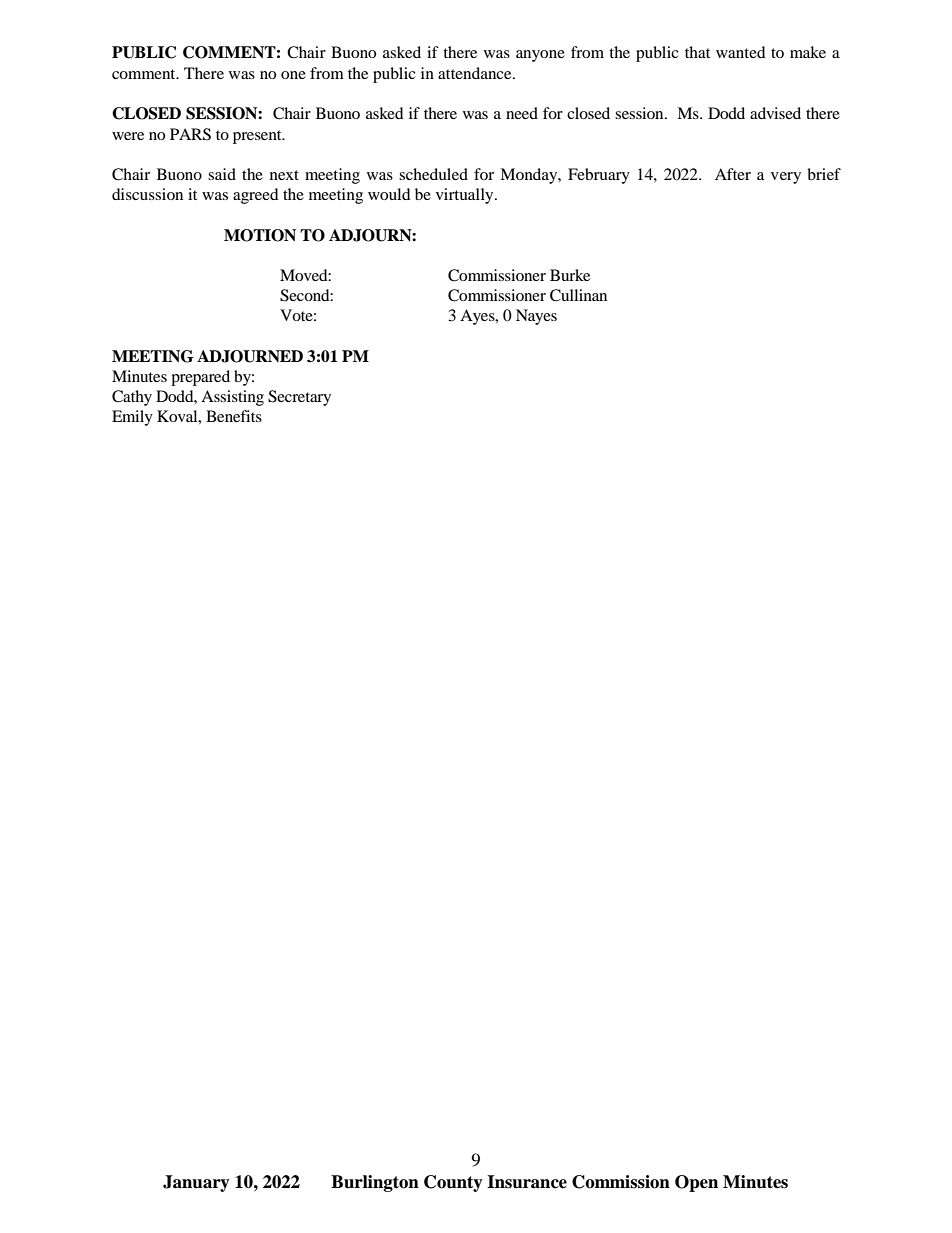 This page has width=952, height=1233. Describe the element at coordinates (696, 1183) in the page. I see `Open` at that location.
